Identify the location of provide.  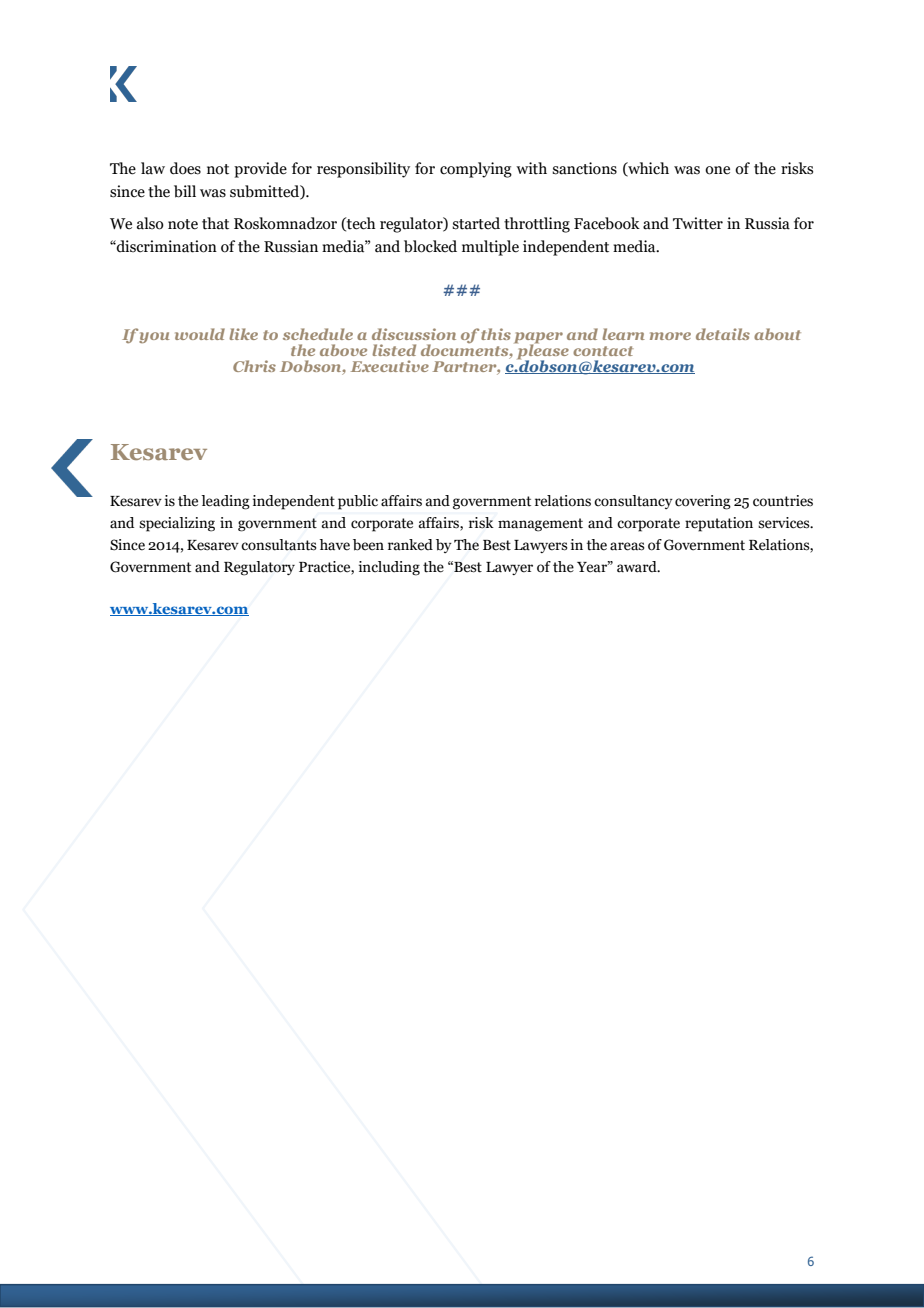
(260, 170).
